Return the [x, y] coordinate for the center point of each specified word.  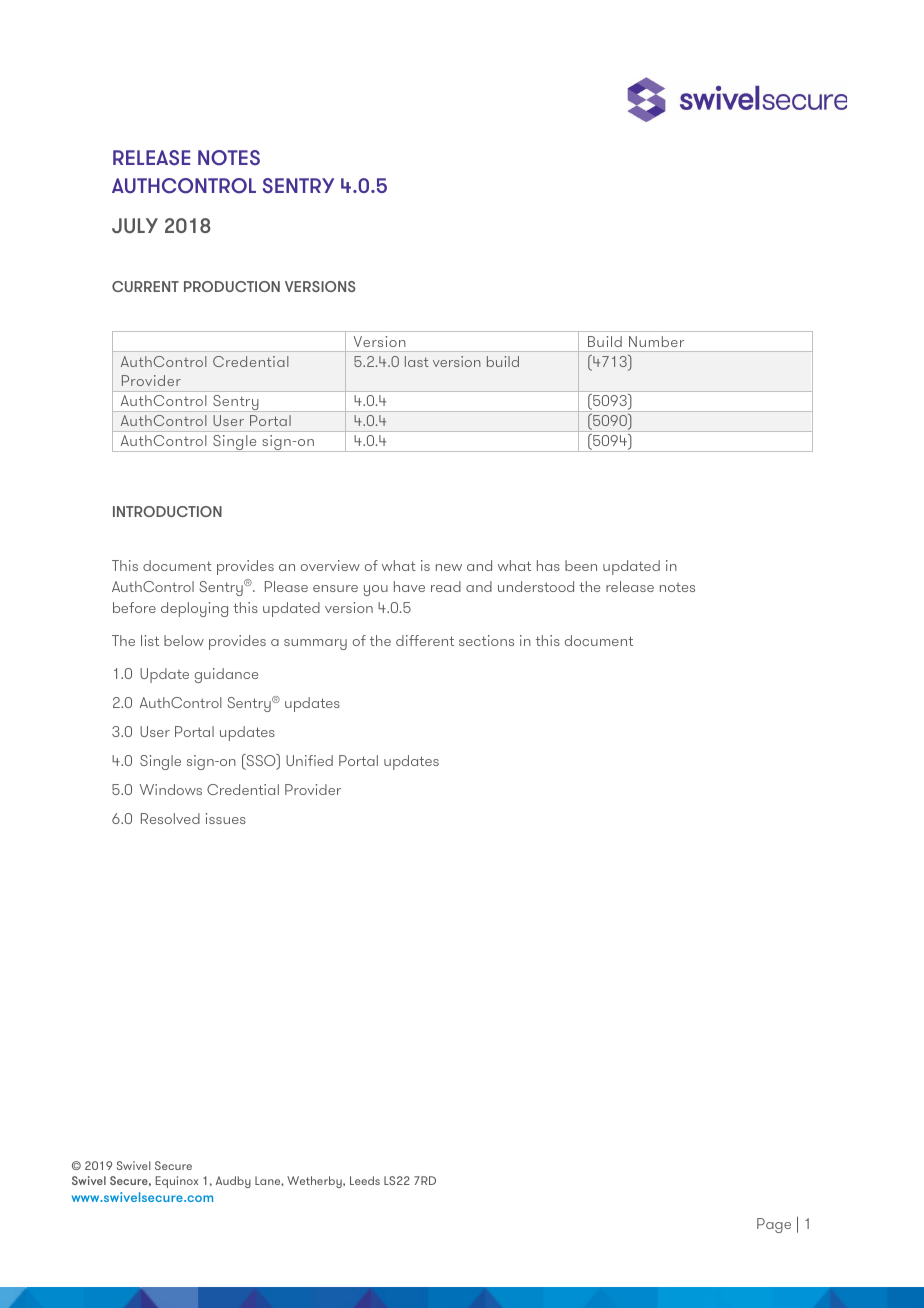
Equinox [177, 1182]
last [417, 361]
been [581, 565]
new [449, 567]
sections [486, 640]
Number [656, 341]
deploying [194, 609]
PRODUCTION [232, 286]
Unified [309, 760]
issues [226, 818]
